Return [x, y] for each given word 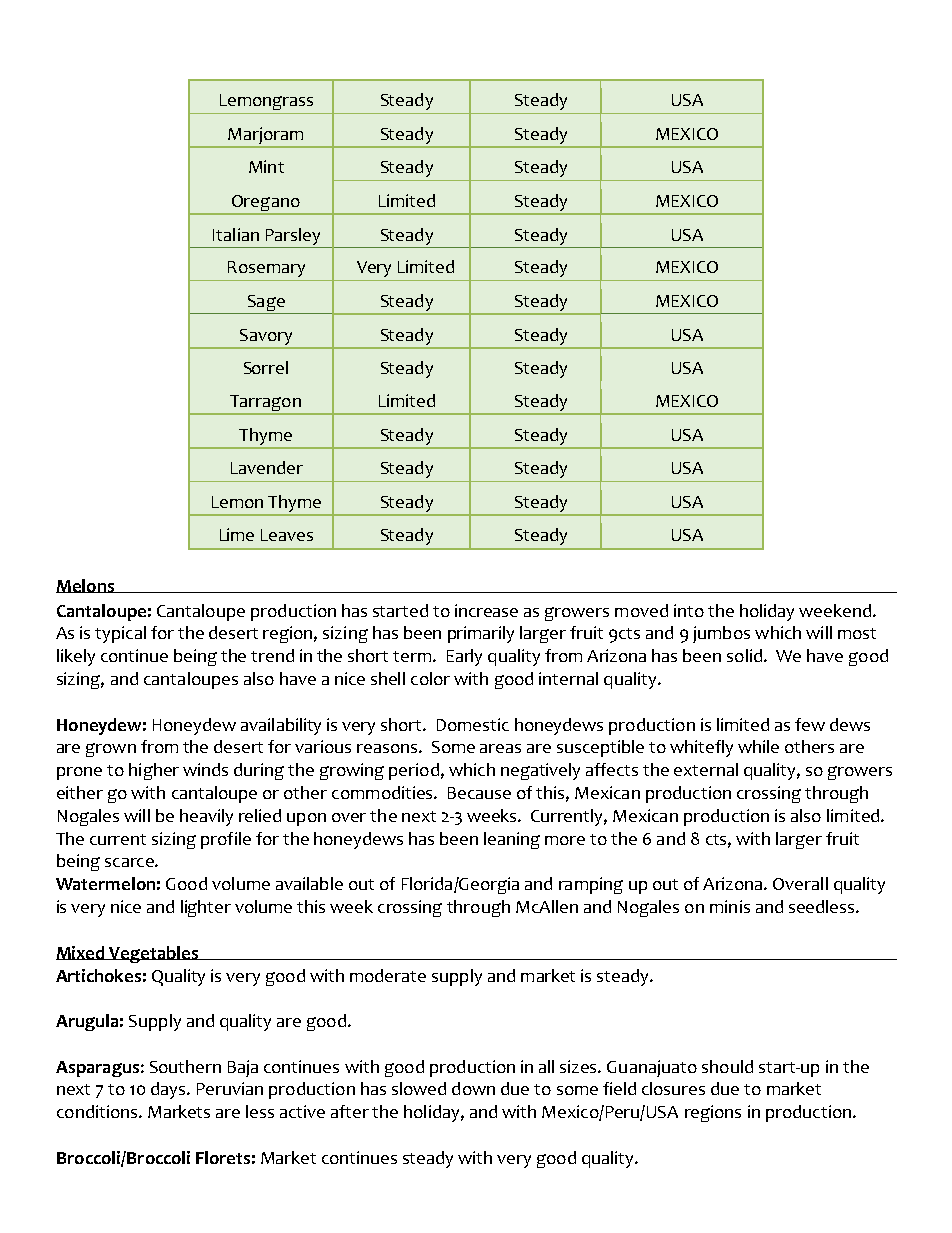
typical [120, 634]
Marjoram [265, 135]
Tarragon [265, 404]
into [689, 610]
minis [730, 906]
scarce [130, 862]
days [169, 1090]
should [727, 1066]
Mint [266, 166]
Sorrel [266, 367]
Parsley [293, 236]
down [473, 1088]
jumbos [721, 634]
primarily [481, 634]
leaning [512, 840]
